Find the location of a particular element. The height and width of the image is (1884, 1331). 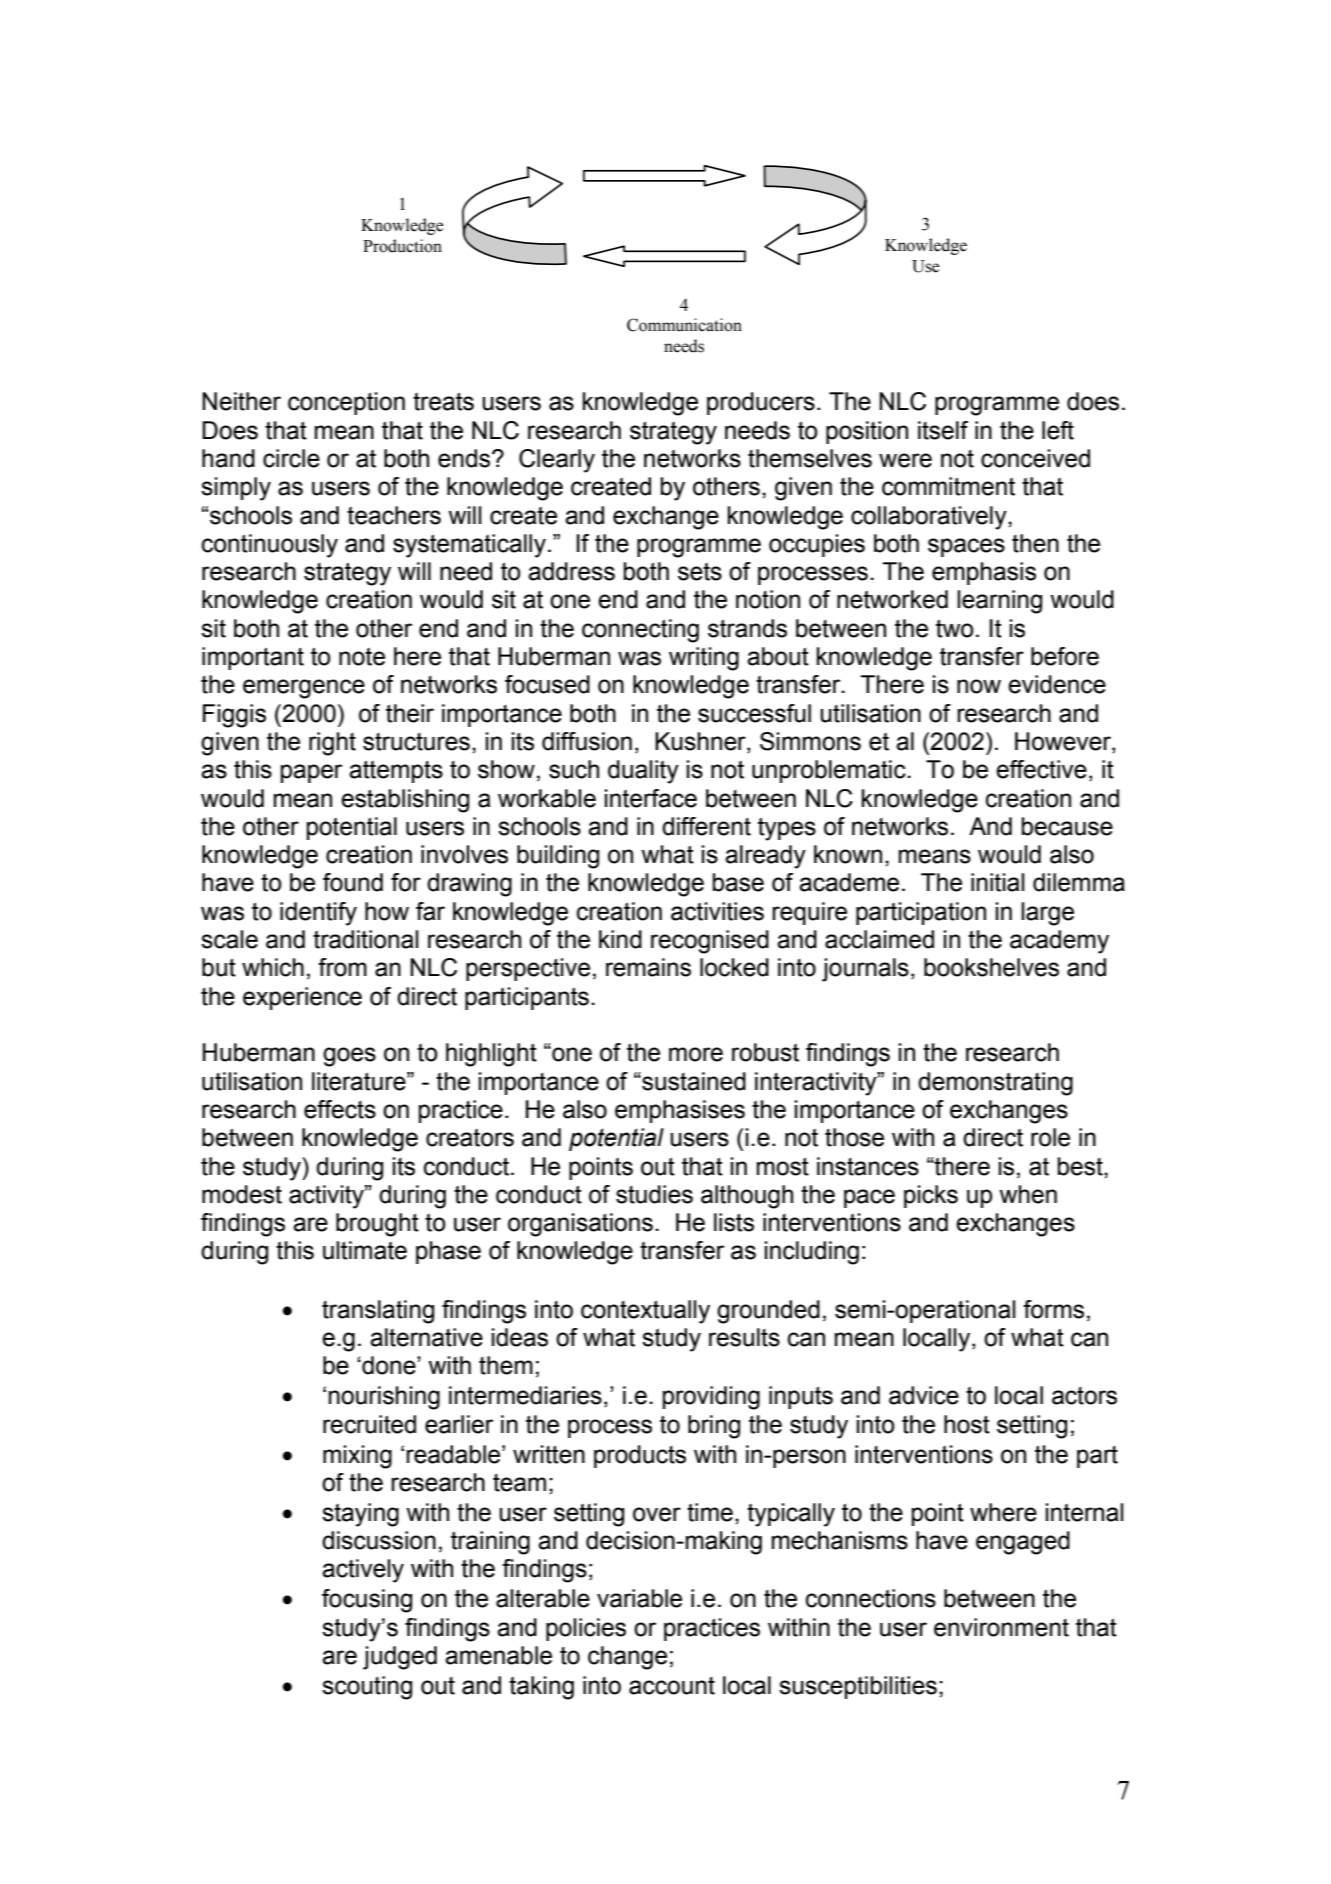

account is located at coordinates (672, 1686).
